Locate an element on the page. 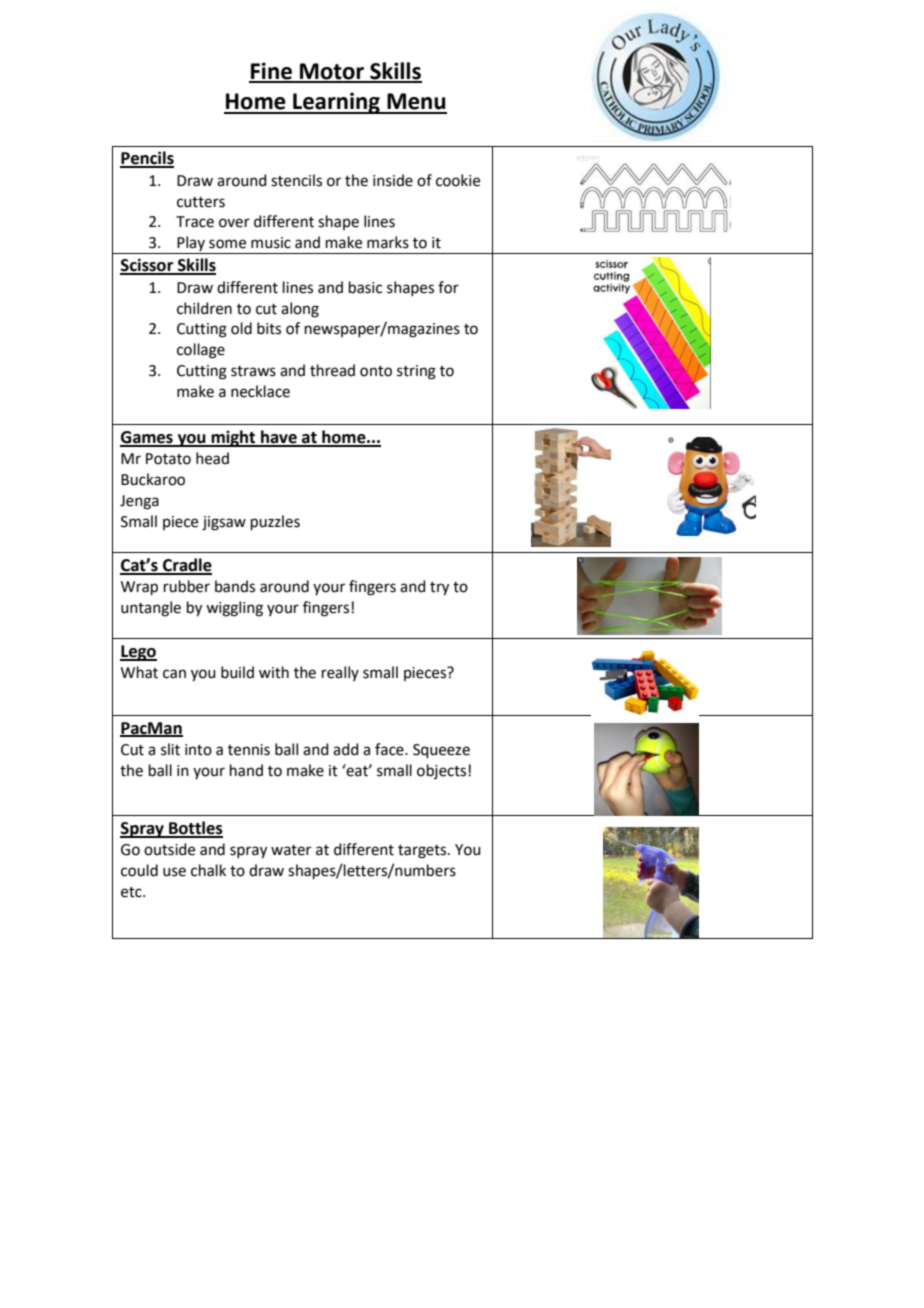  try is located at coordinates (439, 589).
